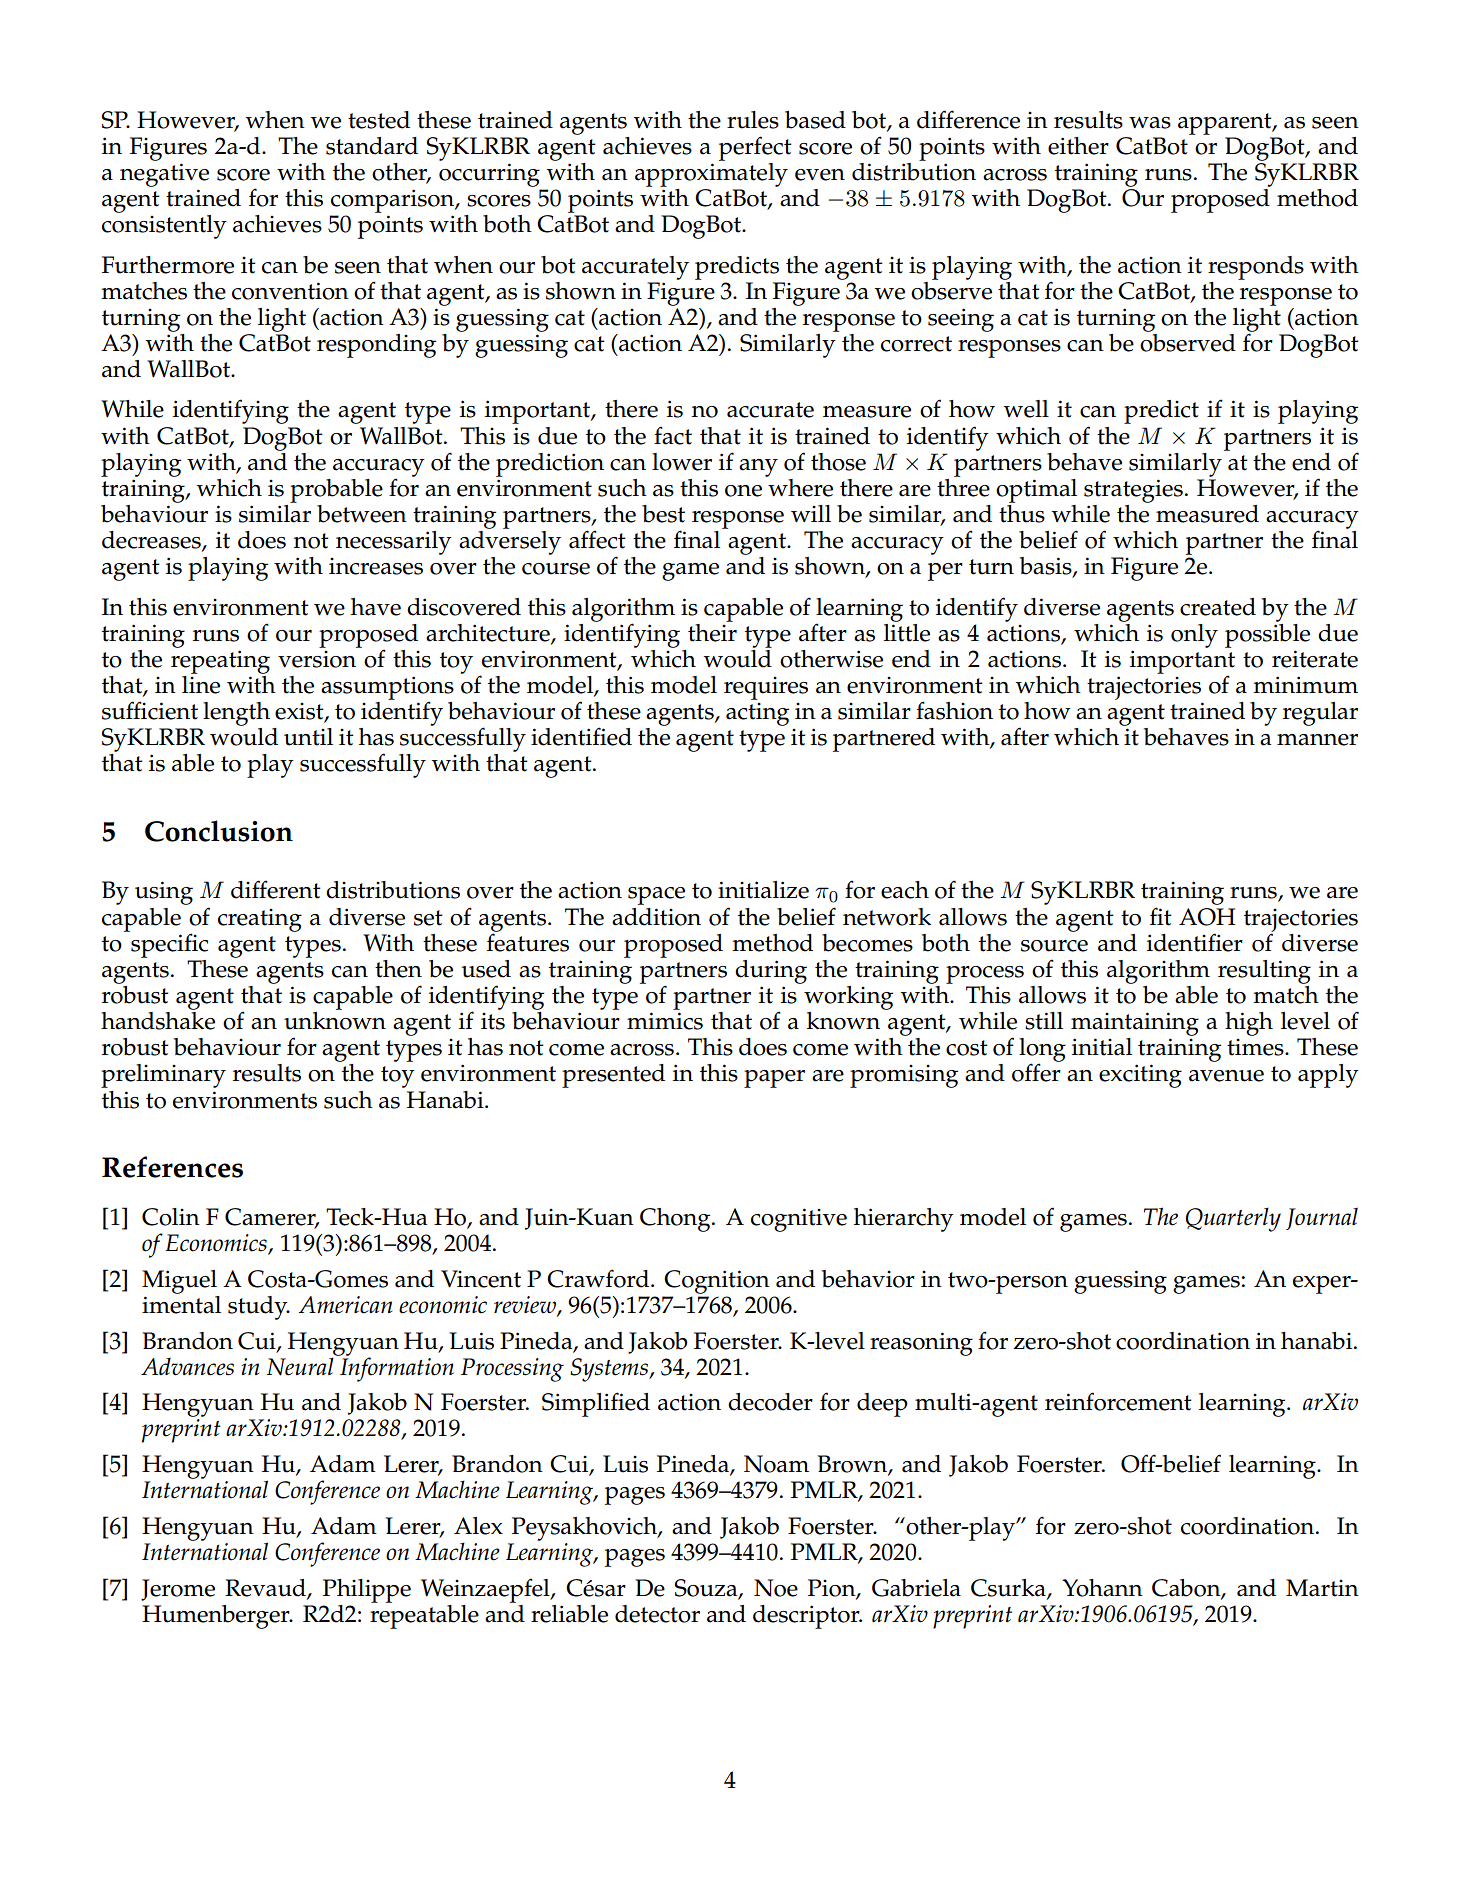  What do you see at coordinates (171, 1217) in the screenshot?
I see `Colin` at bounding box center [171, 1217].
